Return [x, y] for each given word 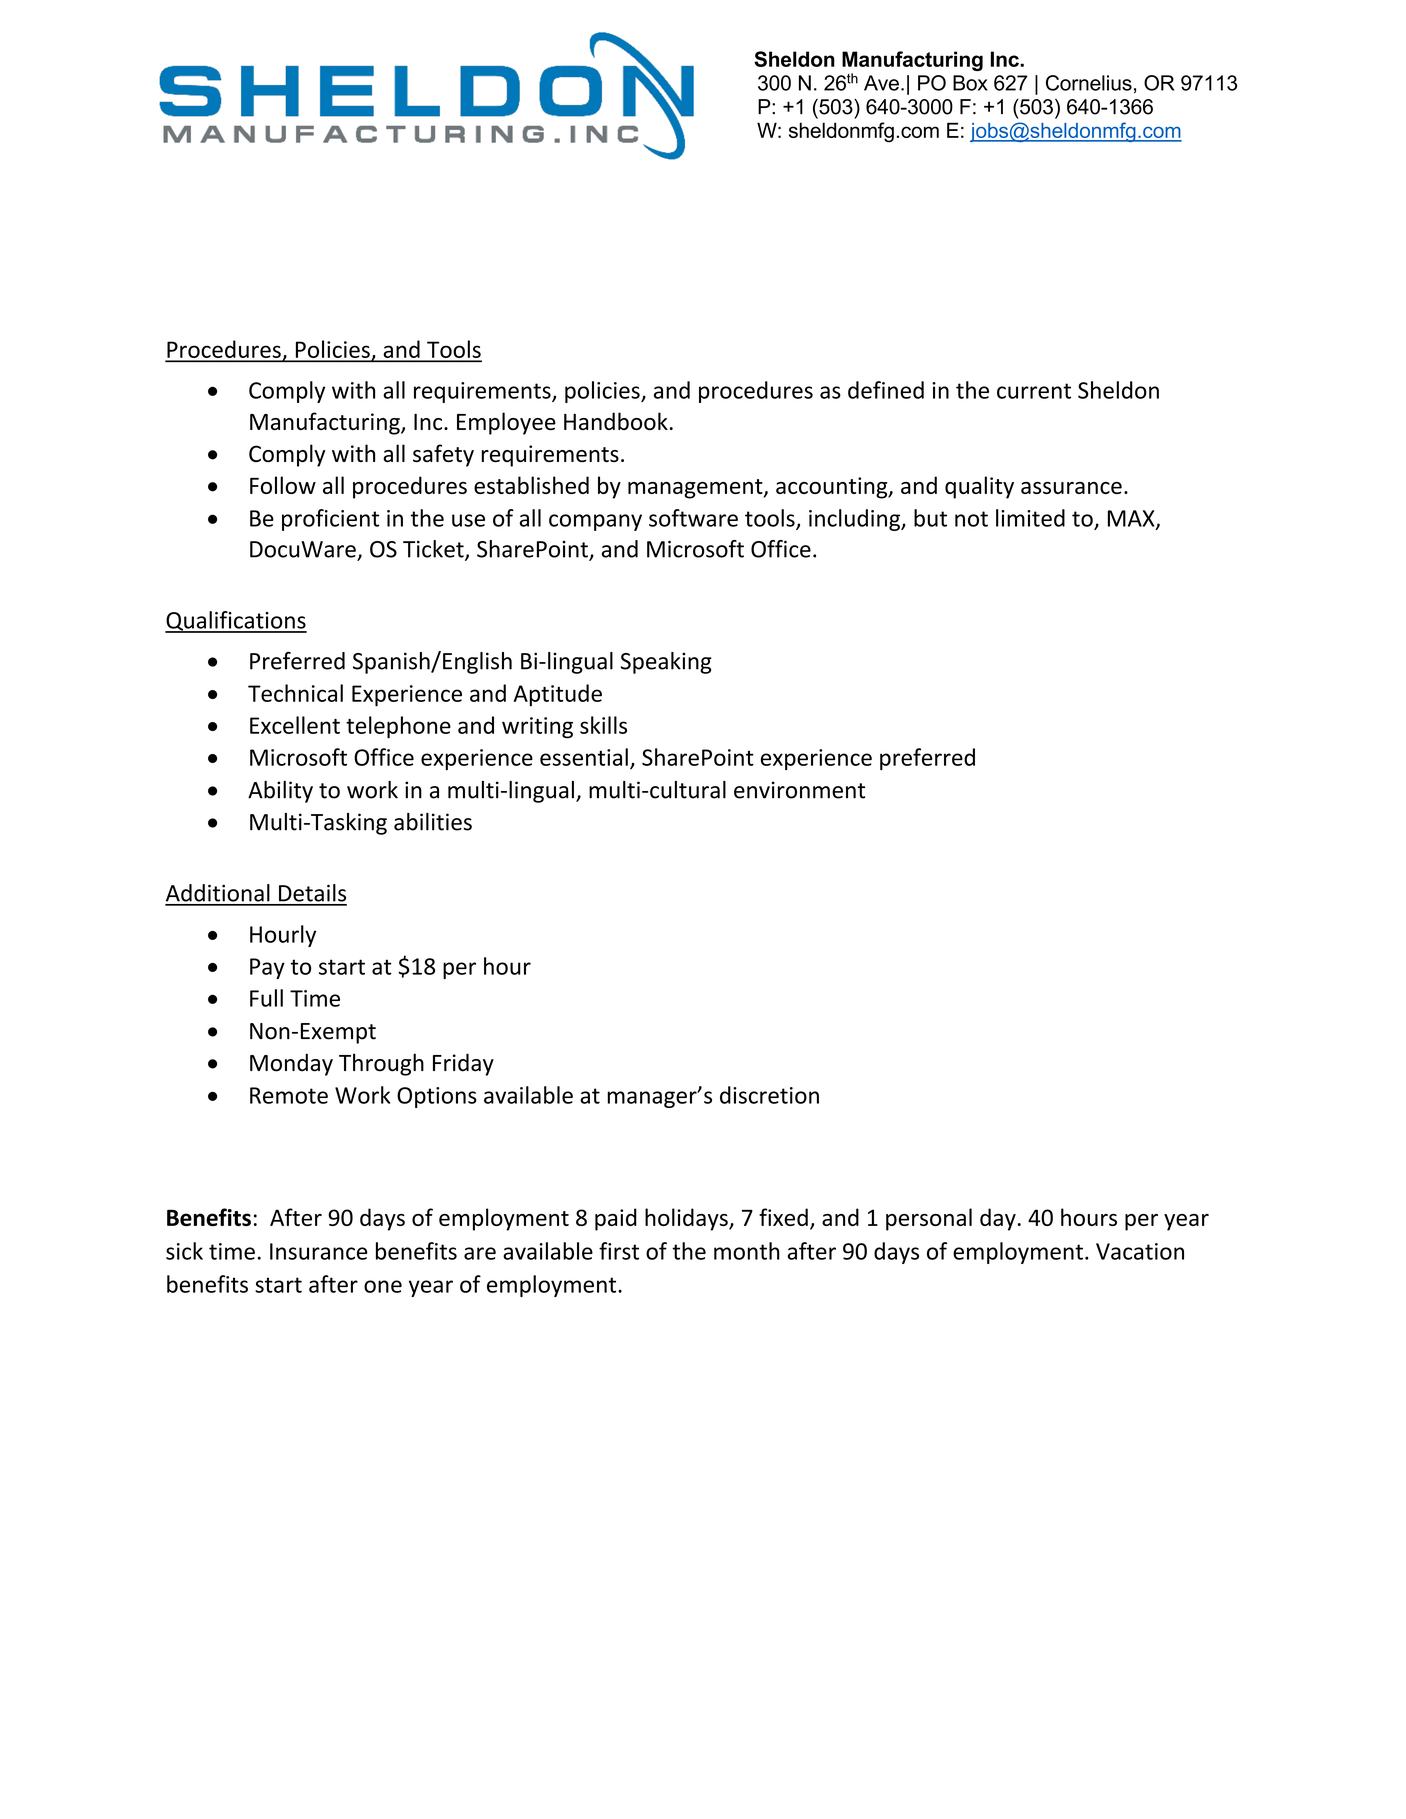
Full [266, 998]
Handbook [616, 421]
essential [584, 757]
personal [929, 1219]
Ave [881, 83]
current [1034, 391]
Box [970, 83]
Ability [280, 792]
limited [1030, 518]
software [693, 518]
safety [443, 455]
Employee [506, 423]
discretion [769, 1095]
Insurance [318, 1251]
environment [799, 790]
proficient [330, 520]
